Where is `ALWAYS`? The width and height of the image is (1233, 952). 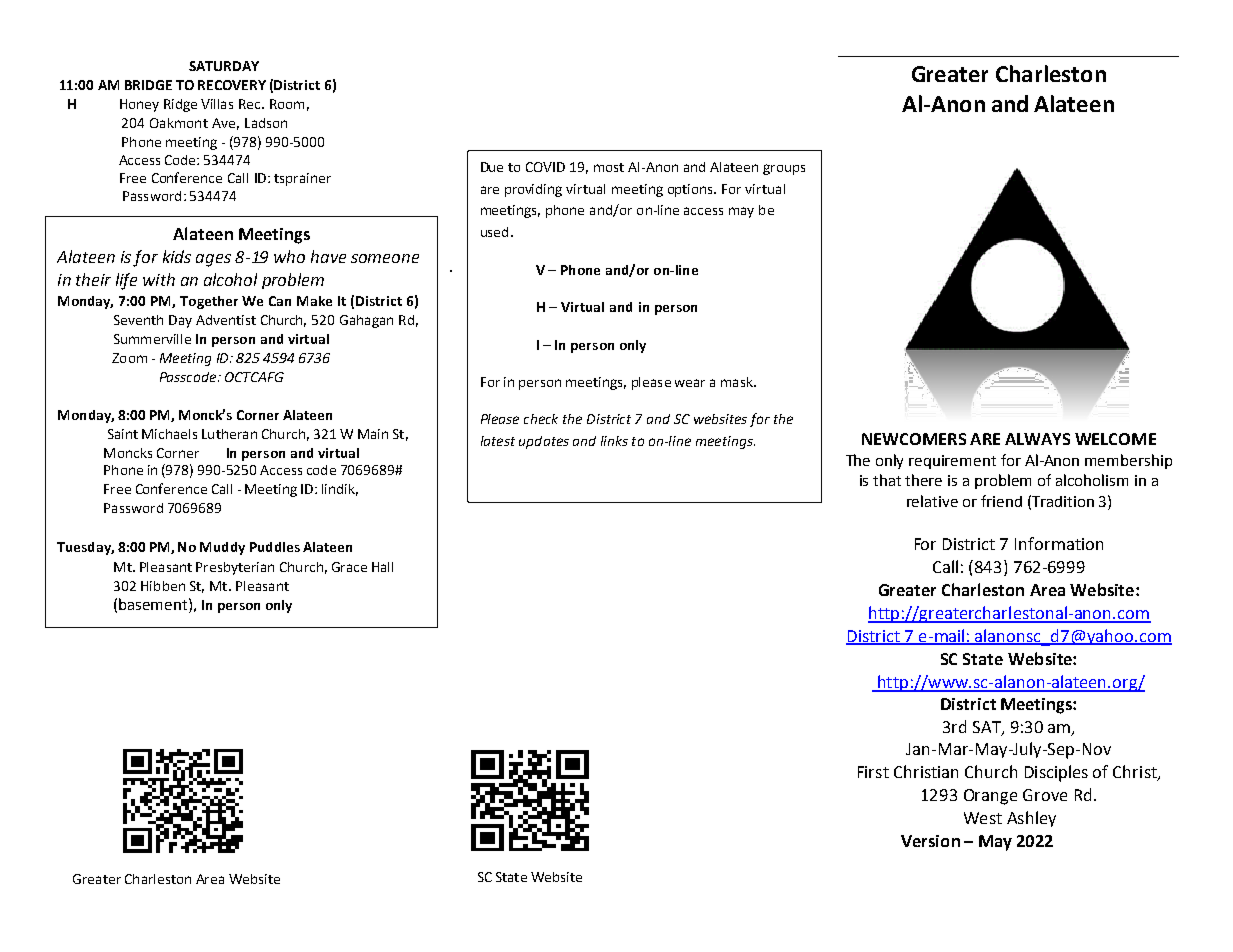
ALWAYS is located at coordinates (1037, 439).
